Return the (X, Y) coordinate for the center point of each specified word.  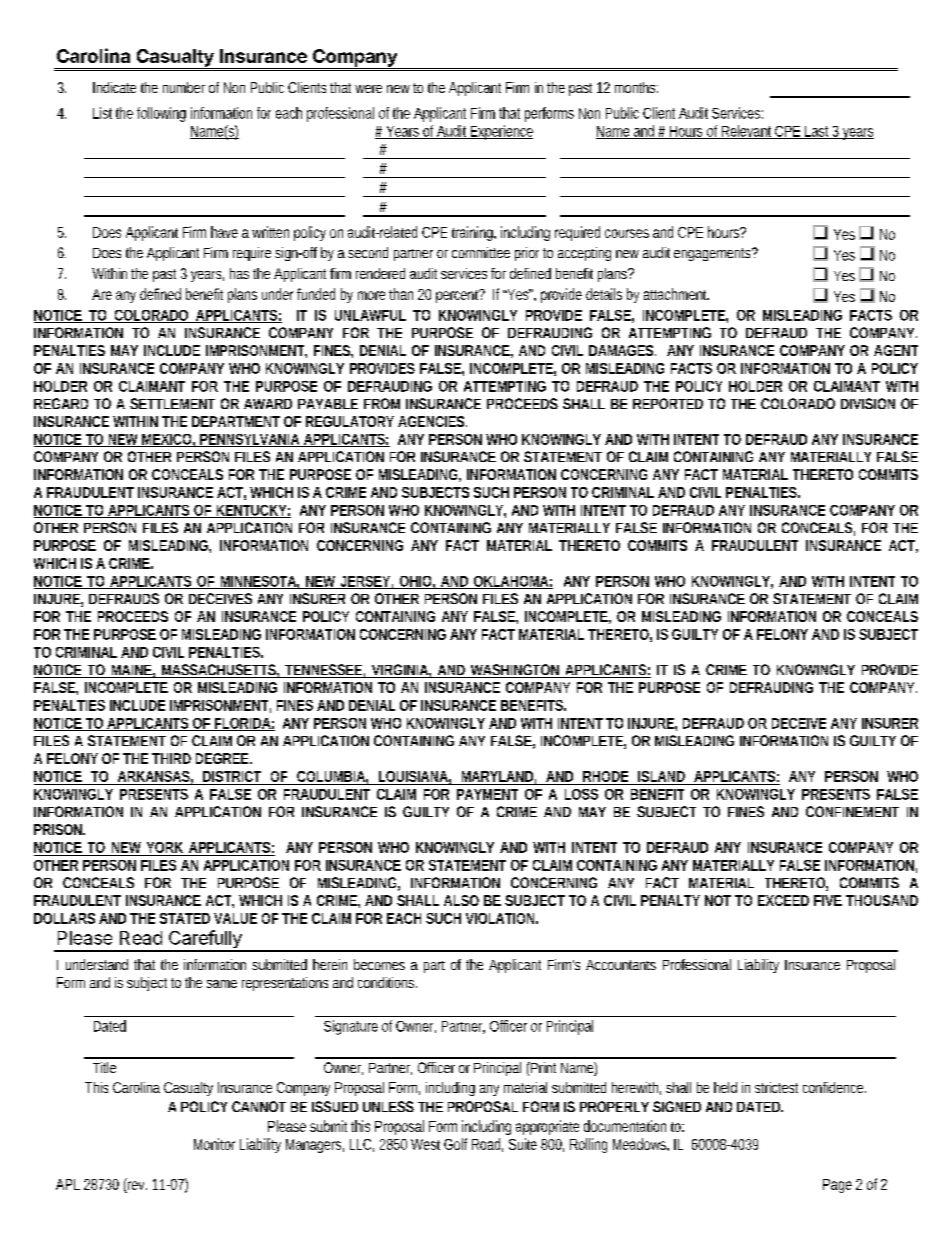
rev (137, 1185)
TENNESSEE (323, 671)
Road (487, 1145)
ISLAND (661, 776)
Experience (501, 132)
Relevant (747, 132)
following (161, 114)
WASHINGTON (515, 671)
